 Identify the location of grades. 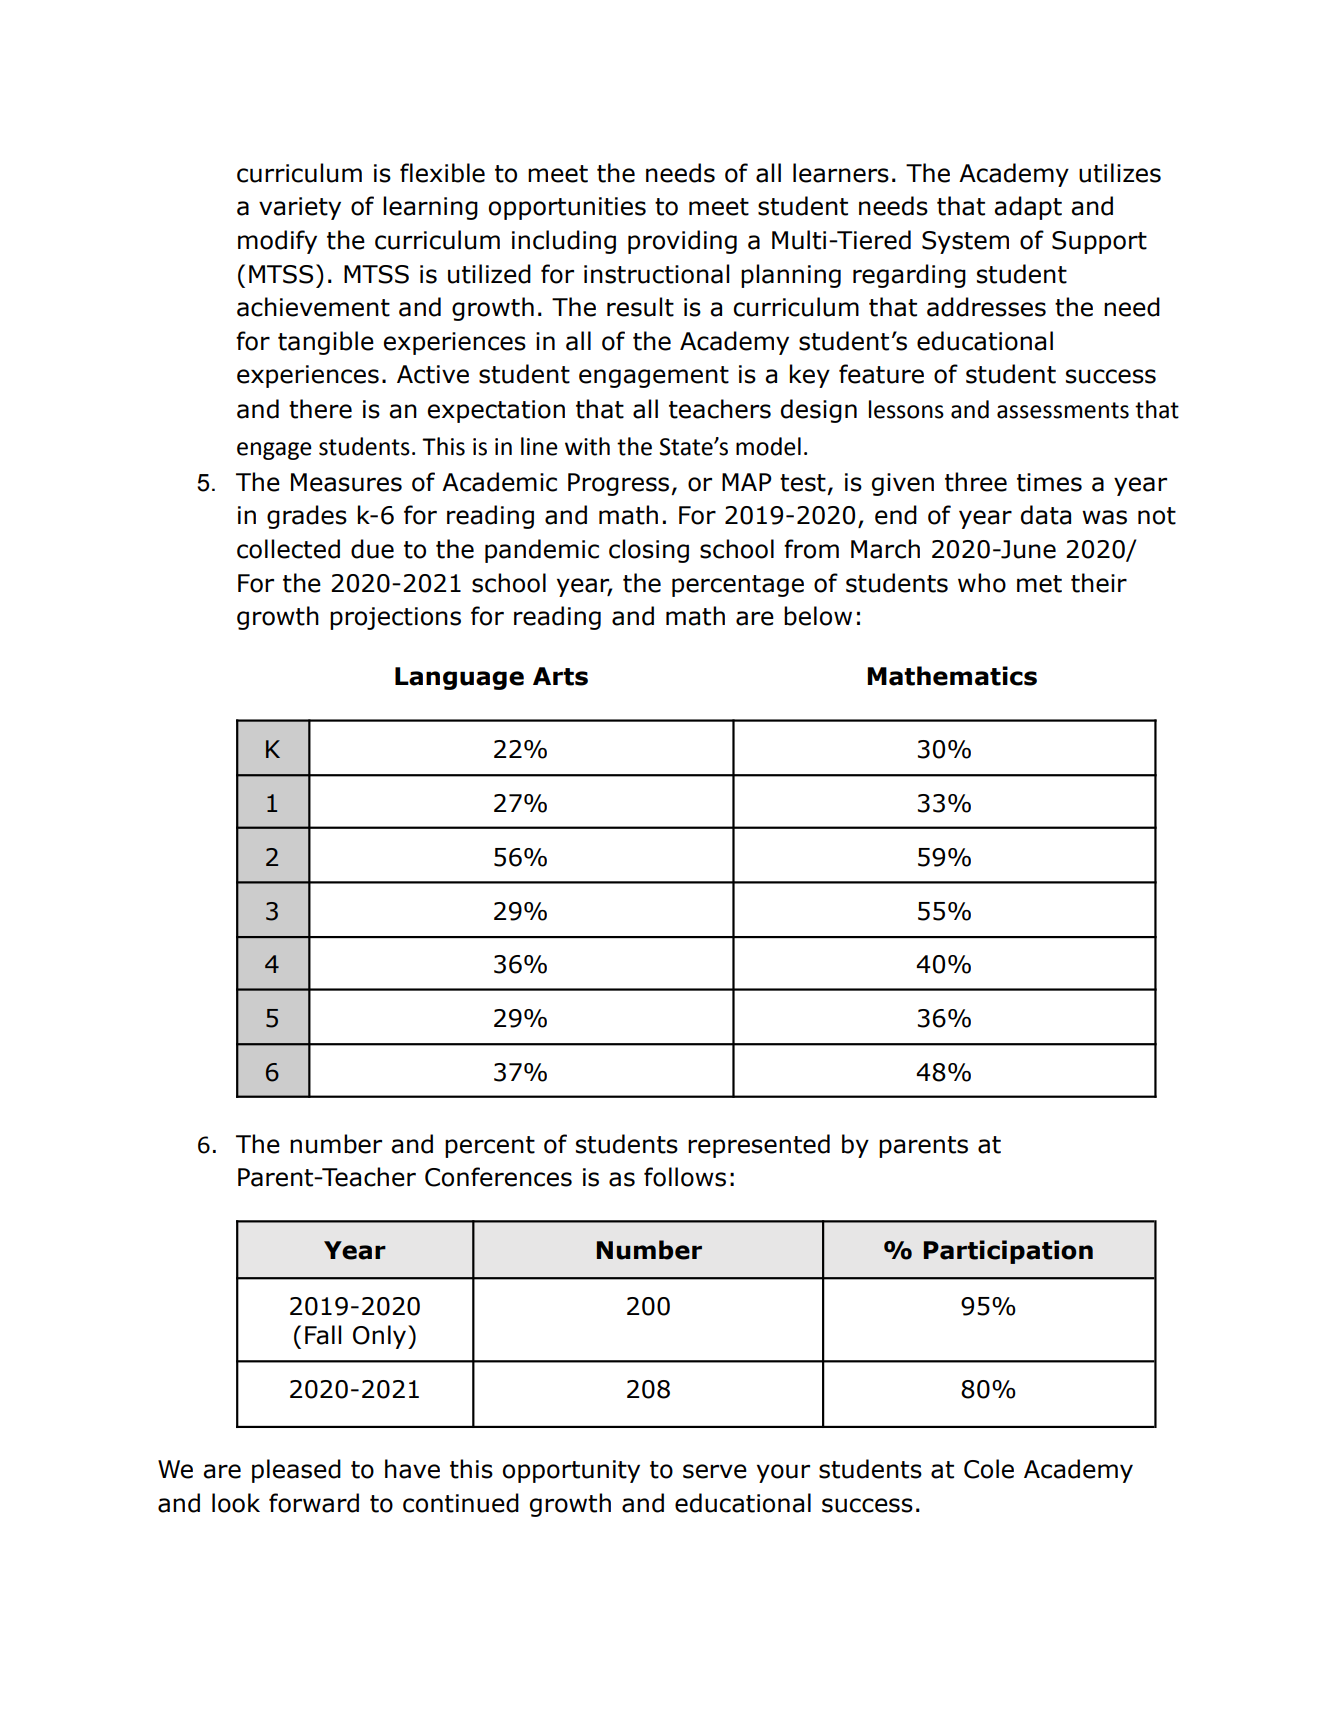
(307, 517).
